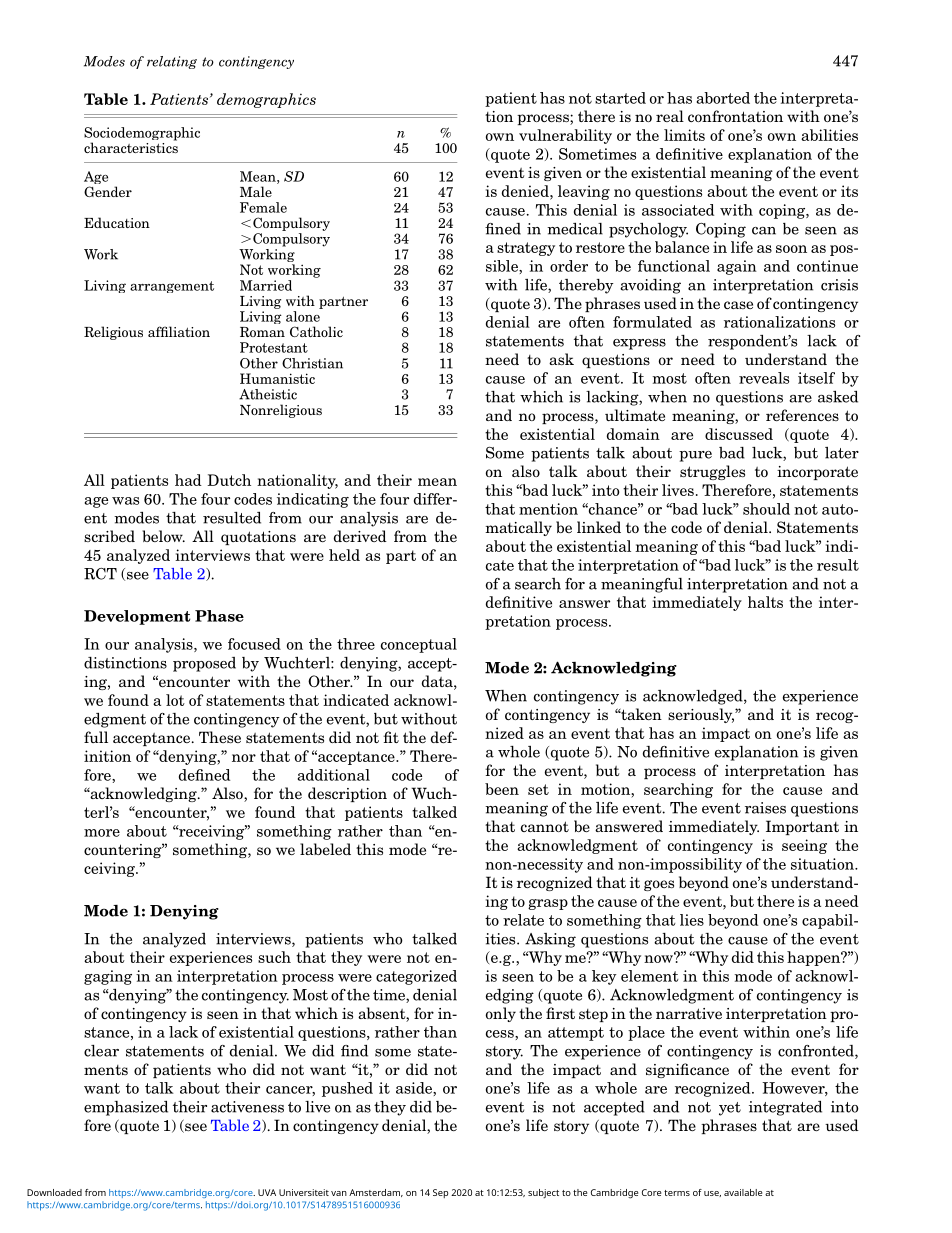 This screenshot has width=952, height=1233. Describe the element at coordinates (102, 833) in the screenshot. I see `more` at that location.
